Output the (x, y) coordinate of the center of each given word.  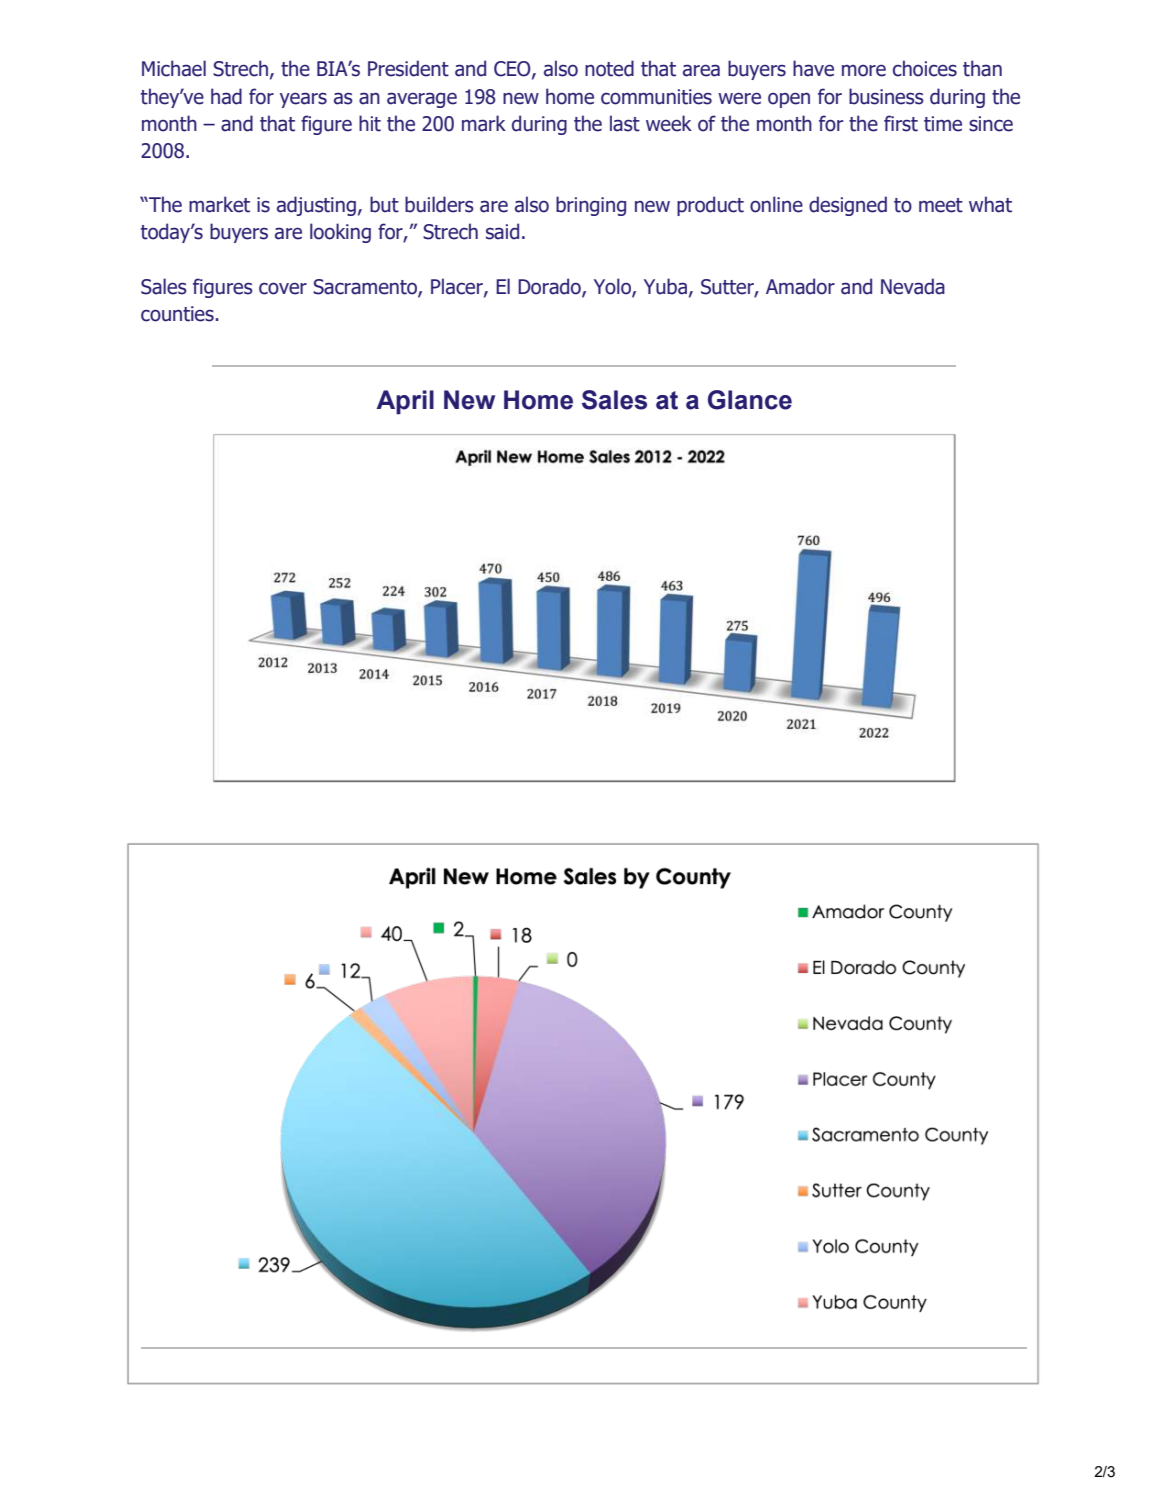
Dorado (550, 287)
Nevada (913, 286)
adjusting (316, 206)
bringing (591, 206)
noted (609, 68)
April (405, 402)
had (226, 96)
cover (283, 289)
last (625, 123)
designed (848, 206)
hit (370, 123)
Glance (750, 400)
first (901, 123)
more (864, 71)
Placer (458, 287)
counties (177, 314)
